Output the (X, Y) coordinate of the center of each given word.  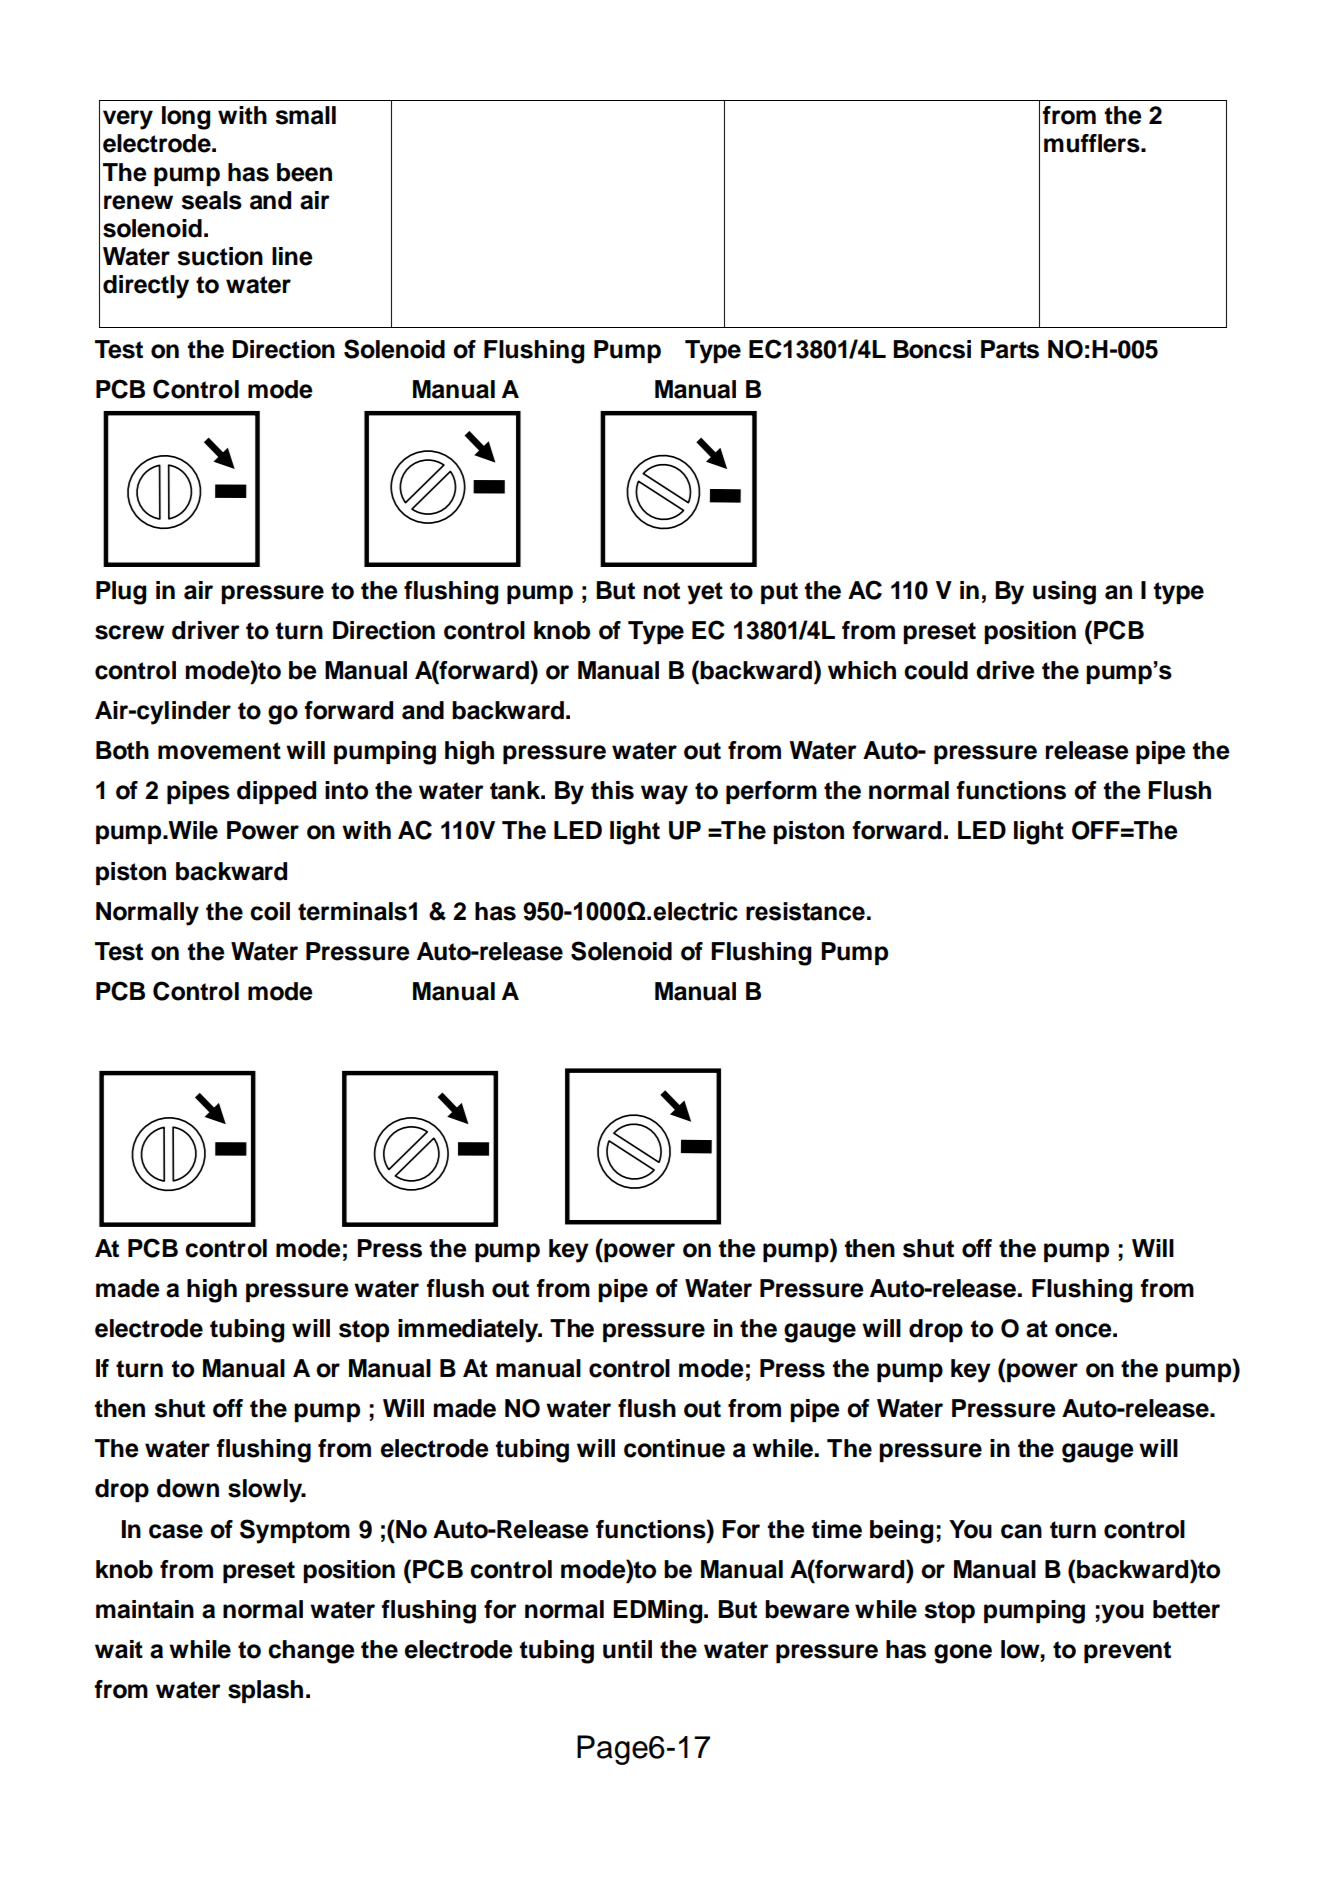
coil (270, 911)
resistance (805, 911)
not (662, 591)
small (305, 115)
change (311, 1652)
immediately (469, 1331)
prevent (1127, 1652)
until (627, 1649)
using (1064, 593)
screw (129, 632)
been (304, 172)
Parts (1010, 349)
